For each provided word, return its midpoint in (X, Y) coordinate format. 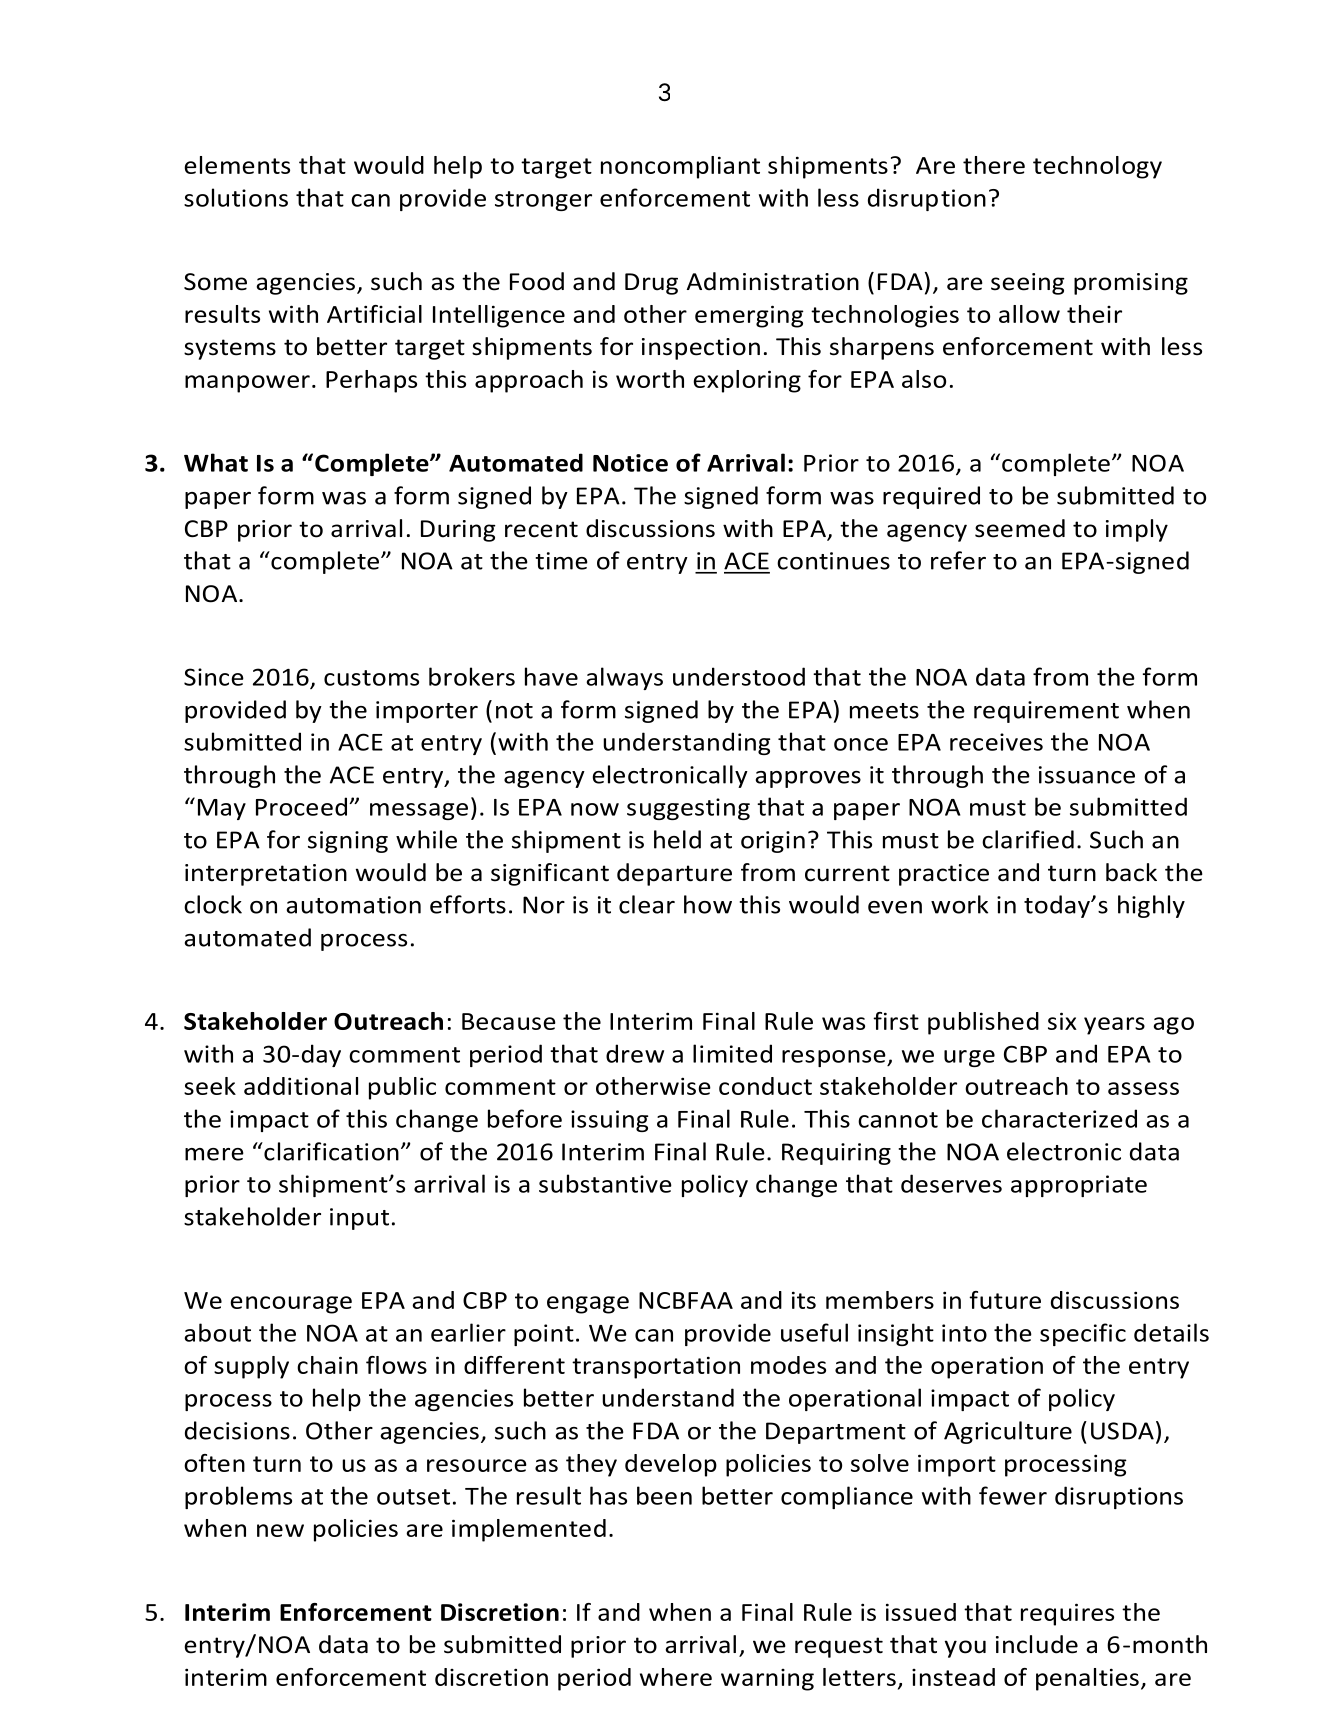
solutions (236, 197)
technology (1097, 167)
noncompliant (680, 167)
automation (354, 905)
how (708, 904)
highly (1151, 906)
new (280, 1530)
